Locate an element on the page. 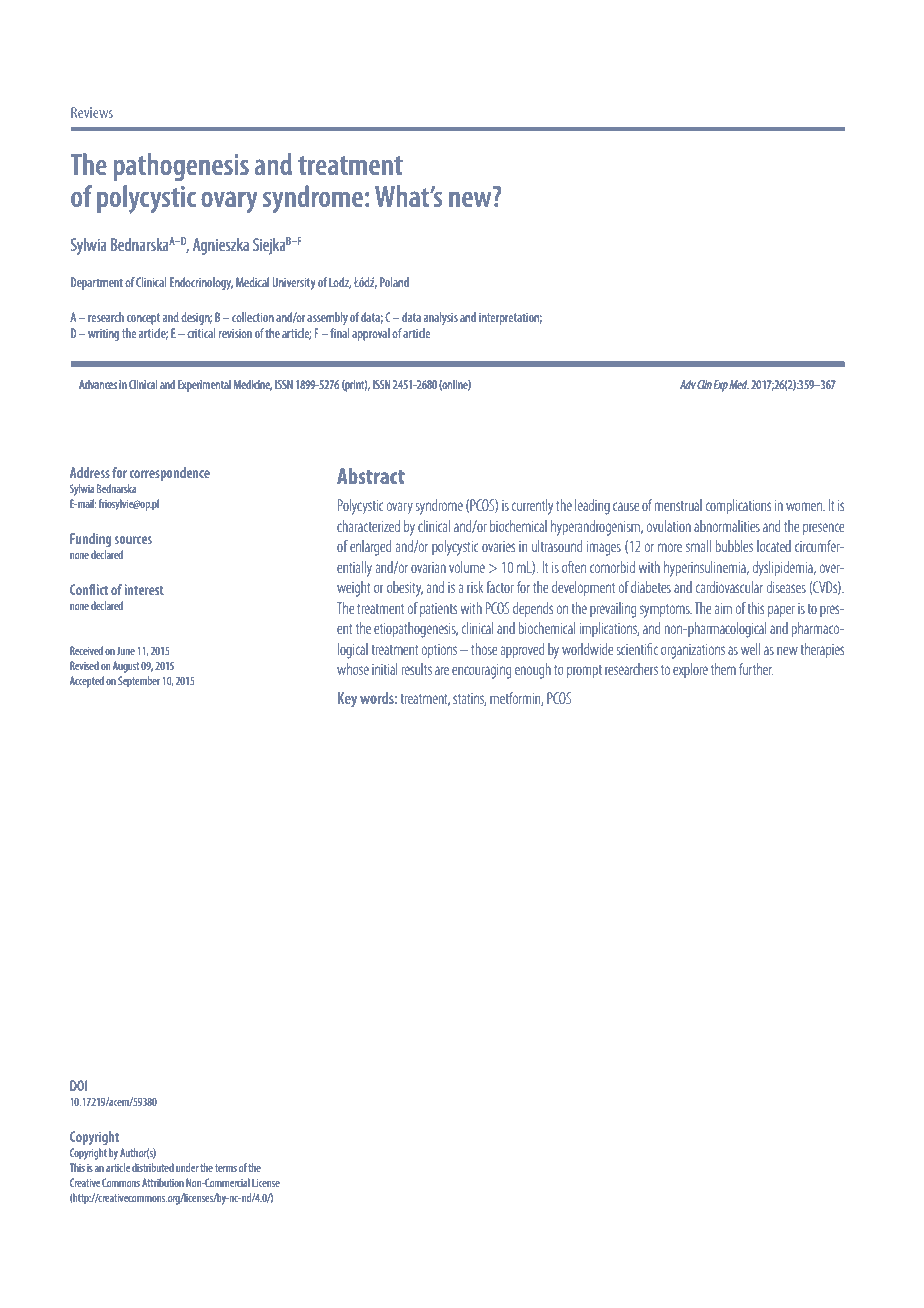 The width and height of the document is (924, 1308). distributed is located at coordinates (153, 1167).
